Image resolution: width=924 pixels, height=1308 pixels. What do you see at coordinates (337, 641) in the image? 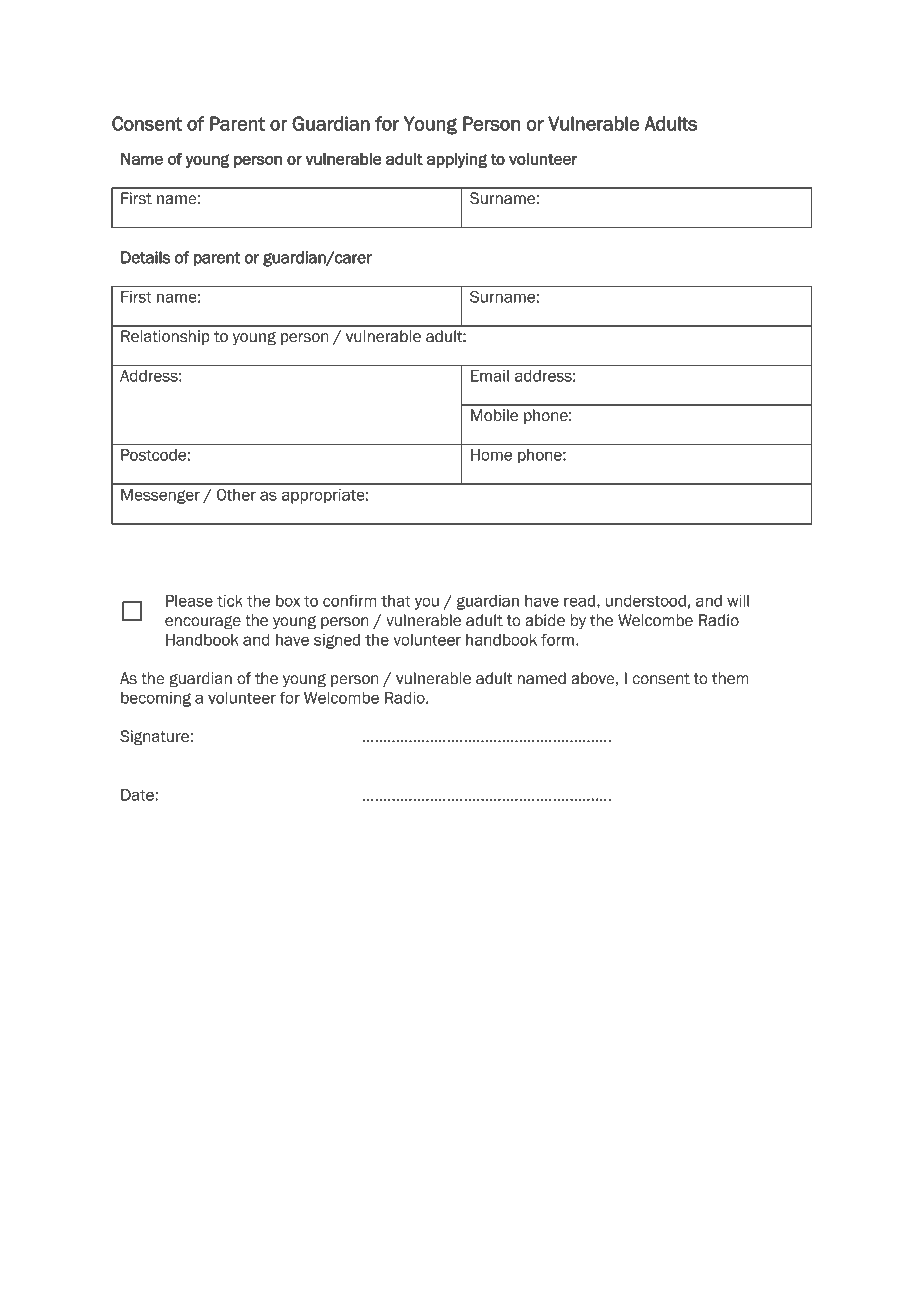
I see `signed` at bounding box center [337, 641].
